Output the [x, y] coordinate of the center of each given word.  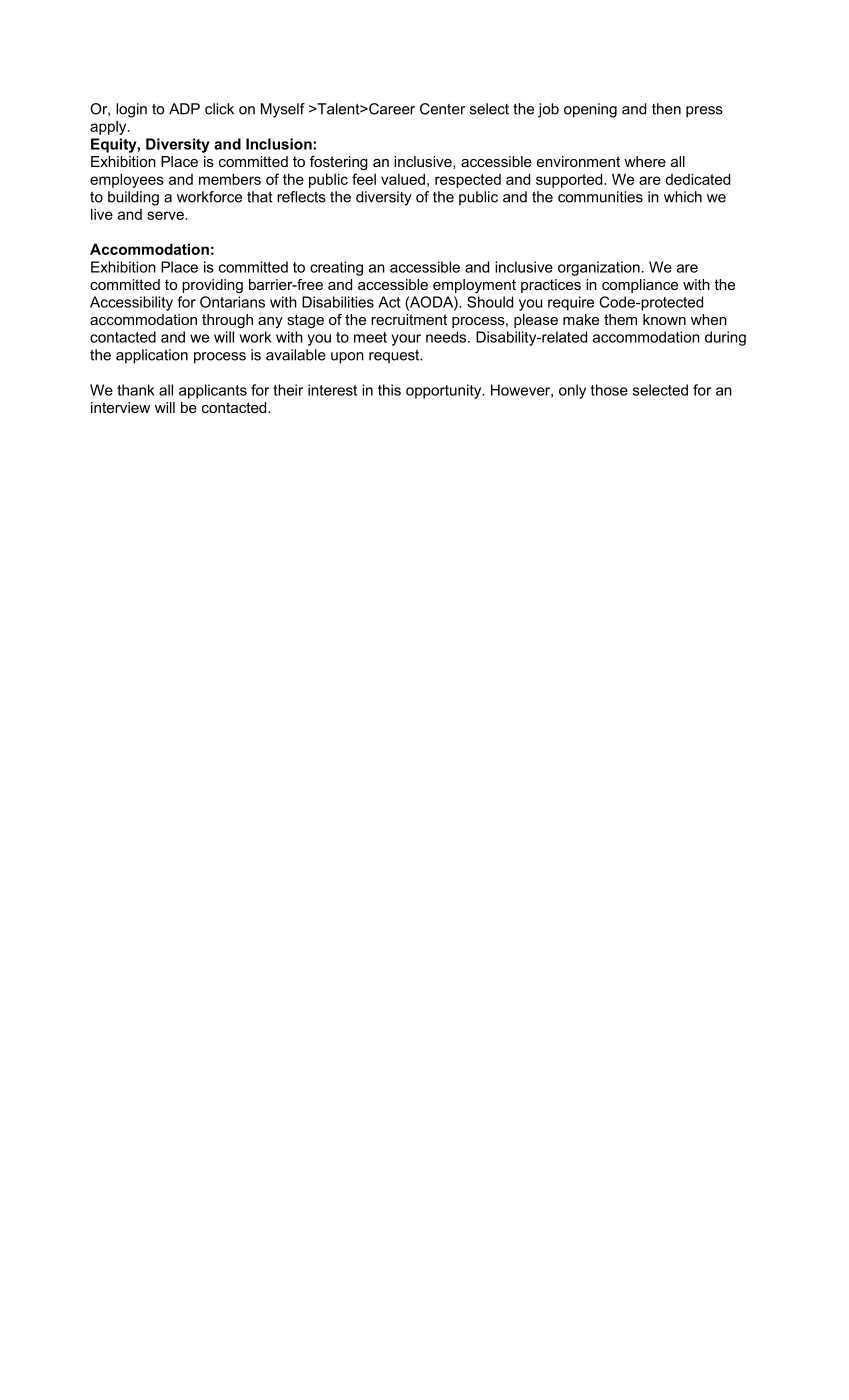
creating [336, 268]
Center [442, 109]
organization [599, 268]
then [666, 109]
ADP [184, 109]
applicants [213, 391]
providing [212, 286]
